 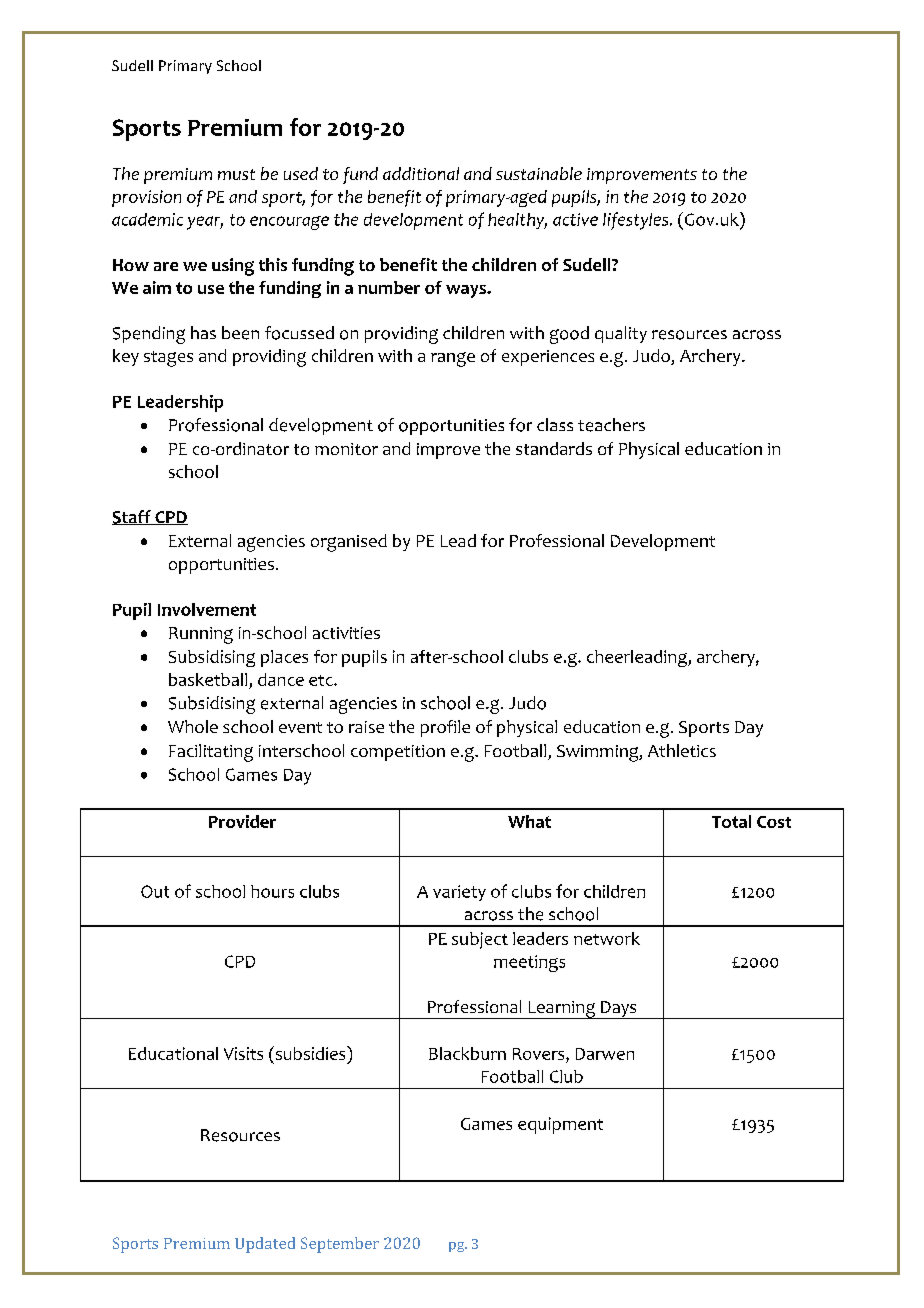 What do you see at coordinates (207, 609) in the page?
I see `Involvement` at bounding box center [207, 609].
